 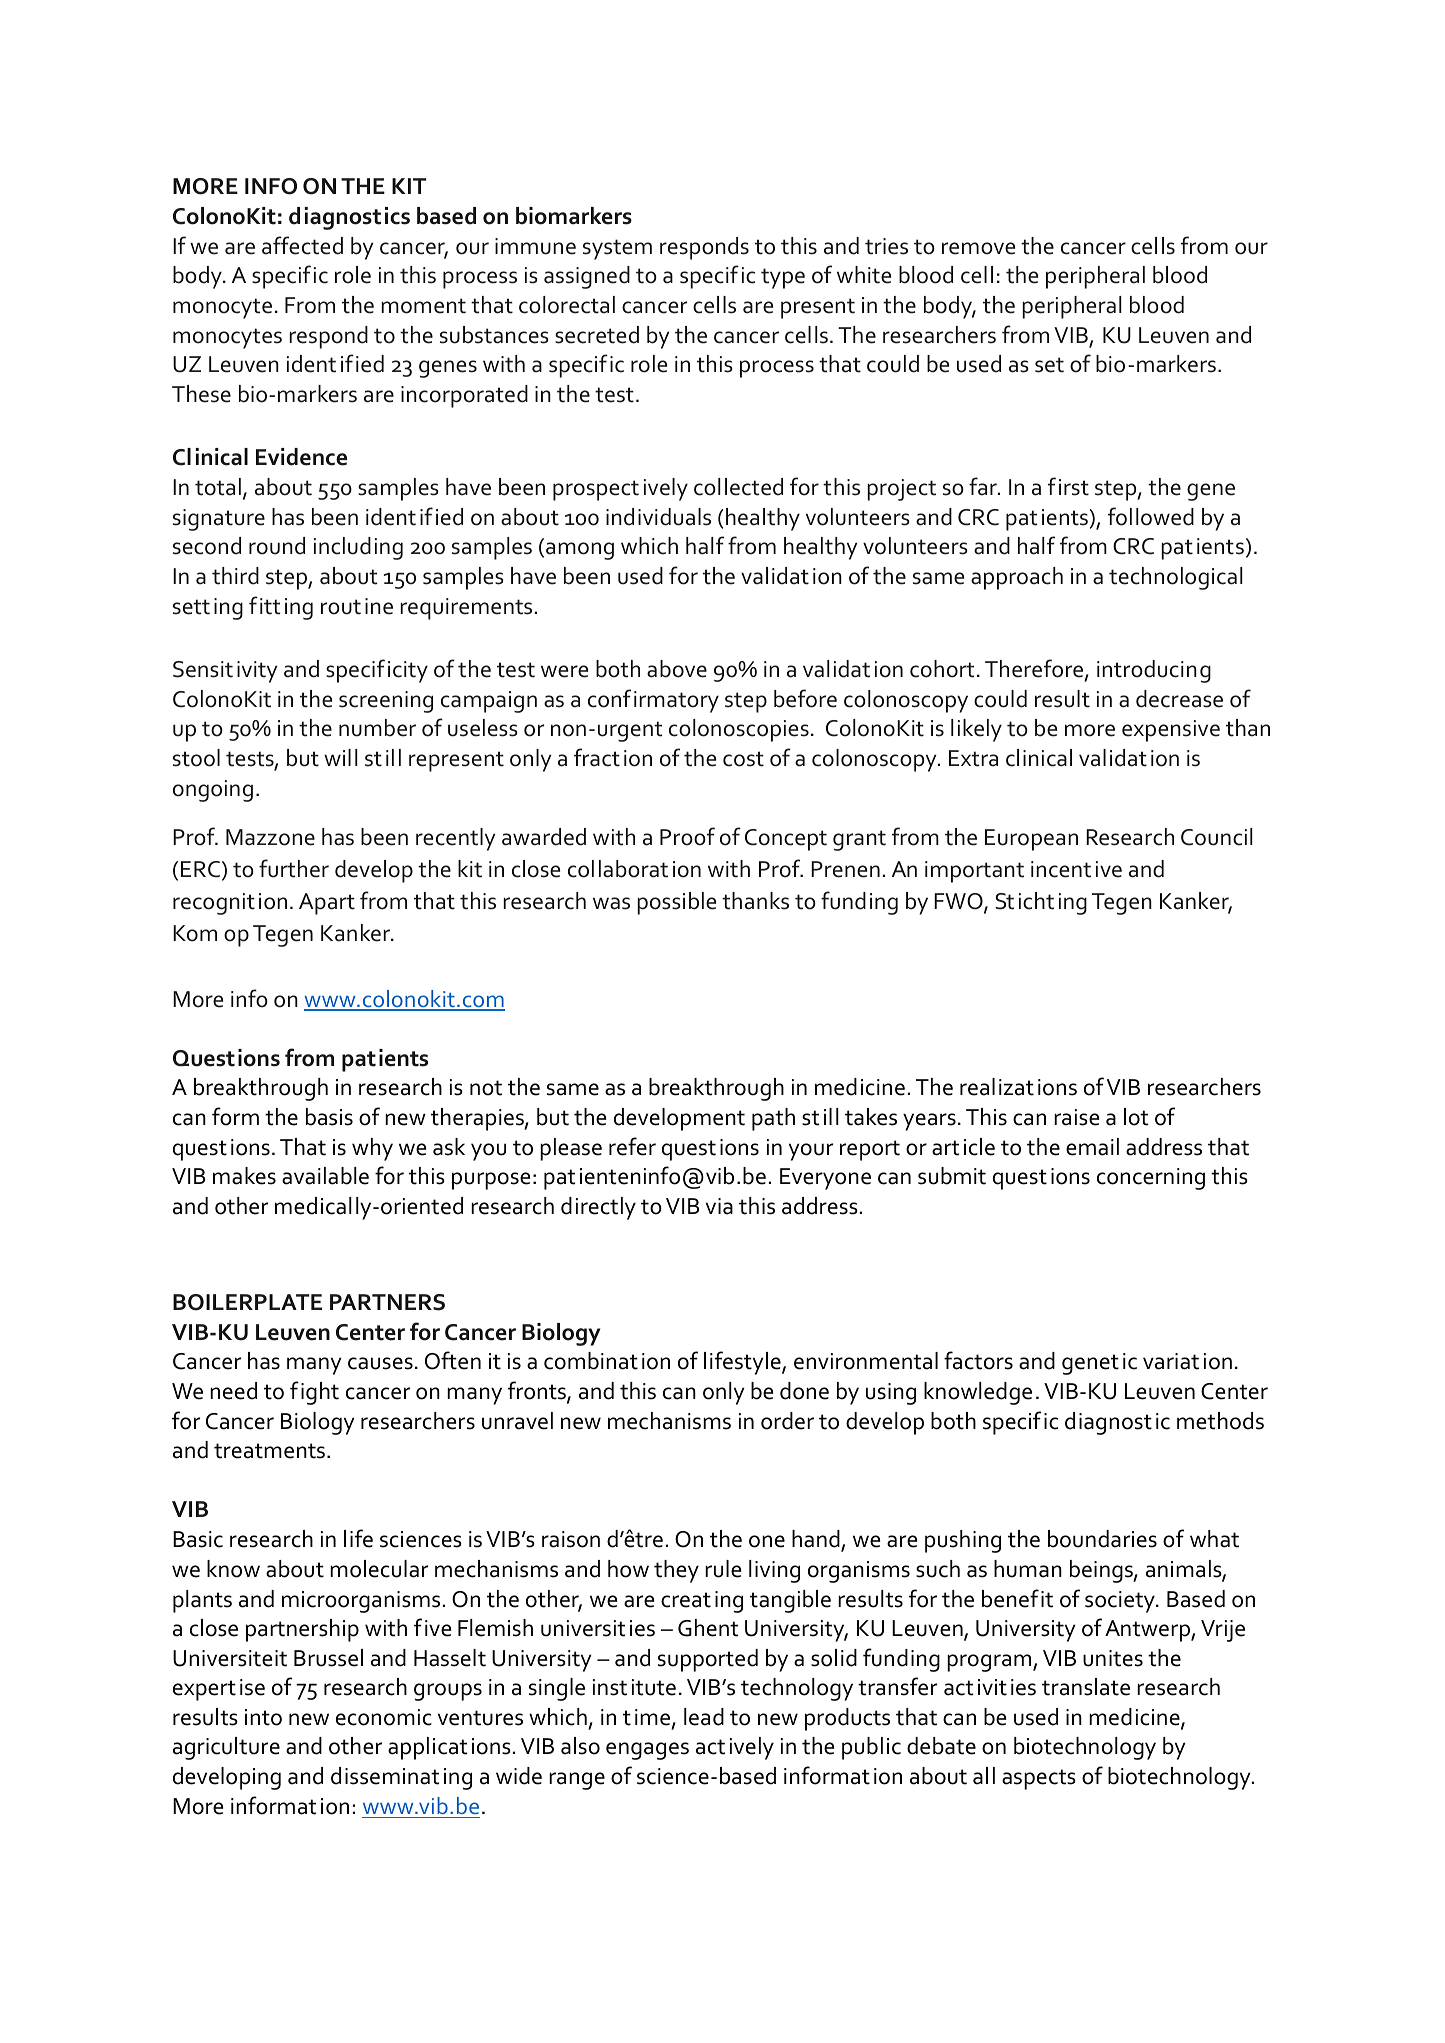 I want to click on fight, so click(x=314, y=1393).
